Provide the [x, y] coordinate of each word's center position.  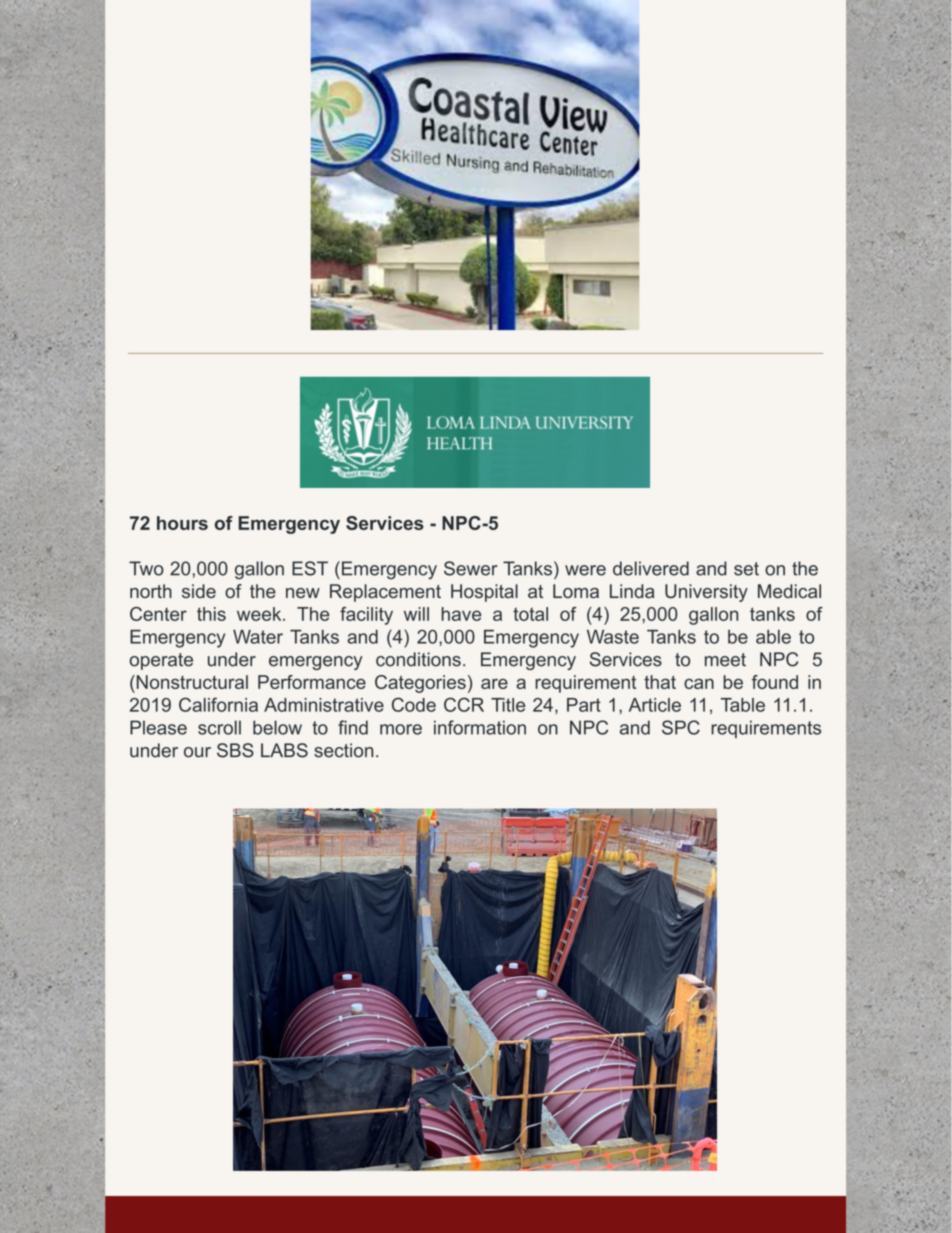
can [699, 683]
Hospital [484, 593]
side [199, 591]
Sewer [471, 568]
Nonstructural [191, 682]
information [480, 727]
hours [182, 523]
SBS [235, 750]
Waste [613, 636]
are [494, 683]
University [706, 593]
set [746, 569]
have [461, 614]
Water [258, 637]
